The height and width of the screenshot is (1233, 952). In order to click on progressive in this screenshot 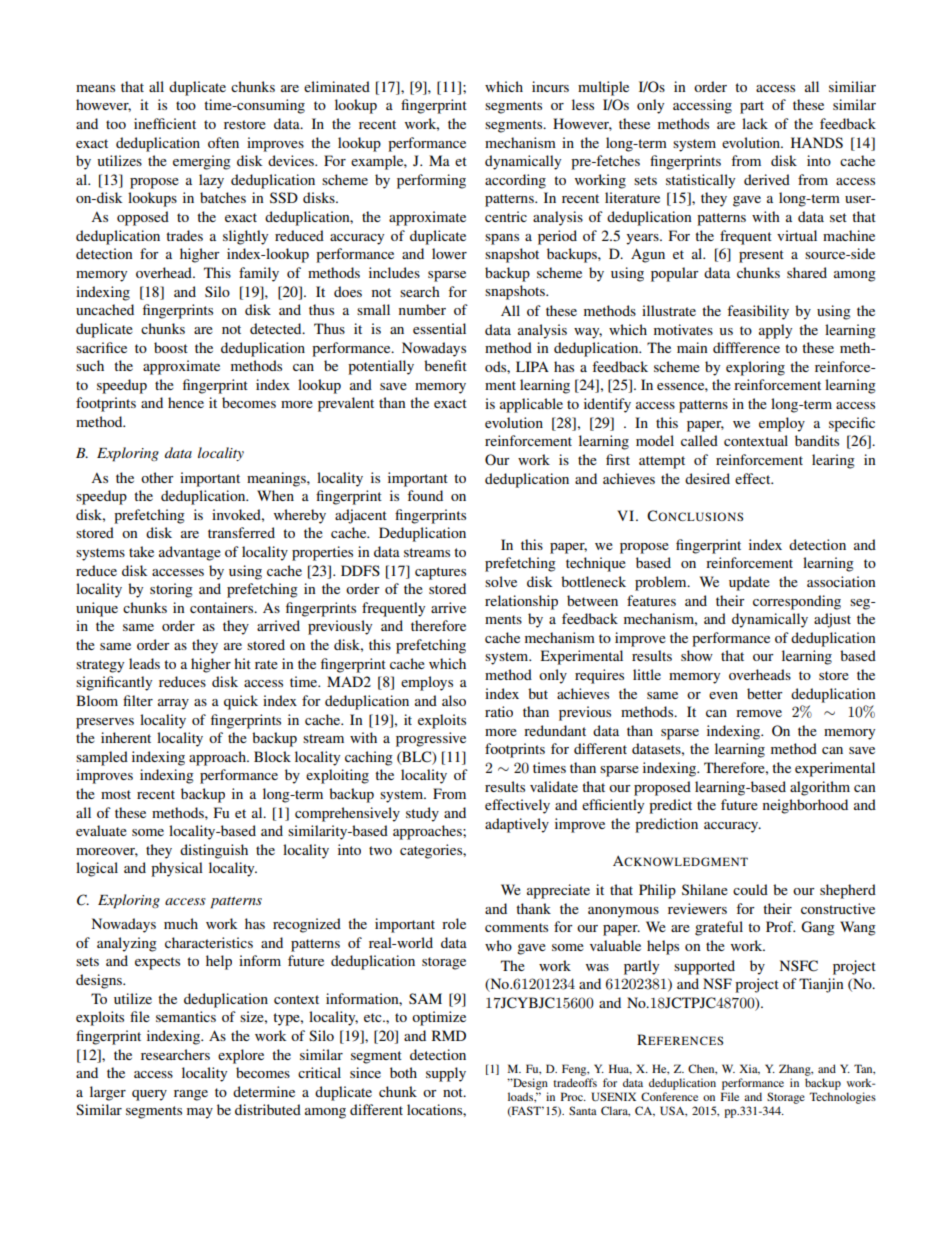, I will do `click(431, 739)`.
